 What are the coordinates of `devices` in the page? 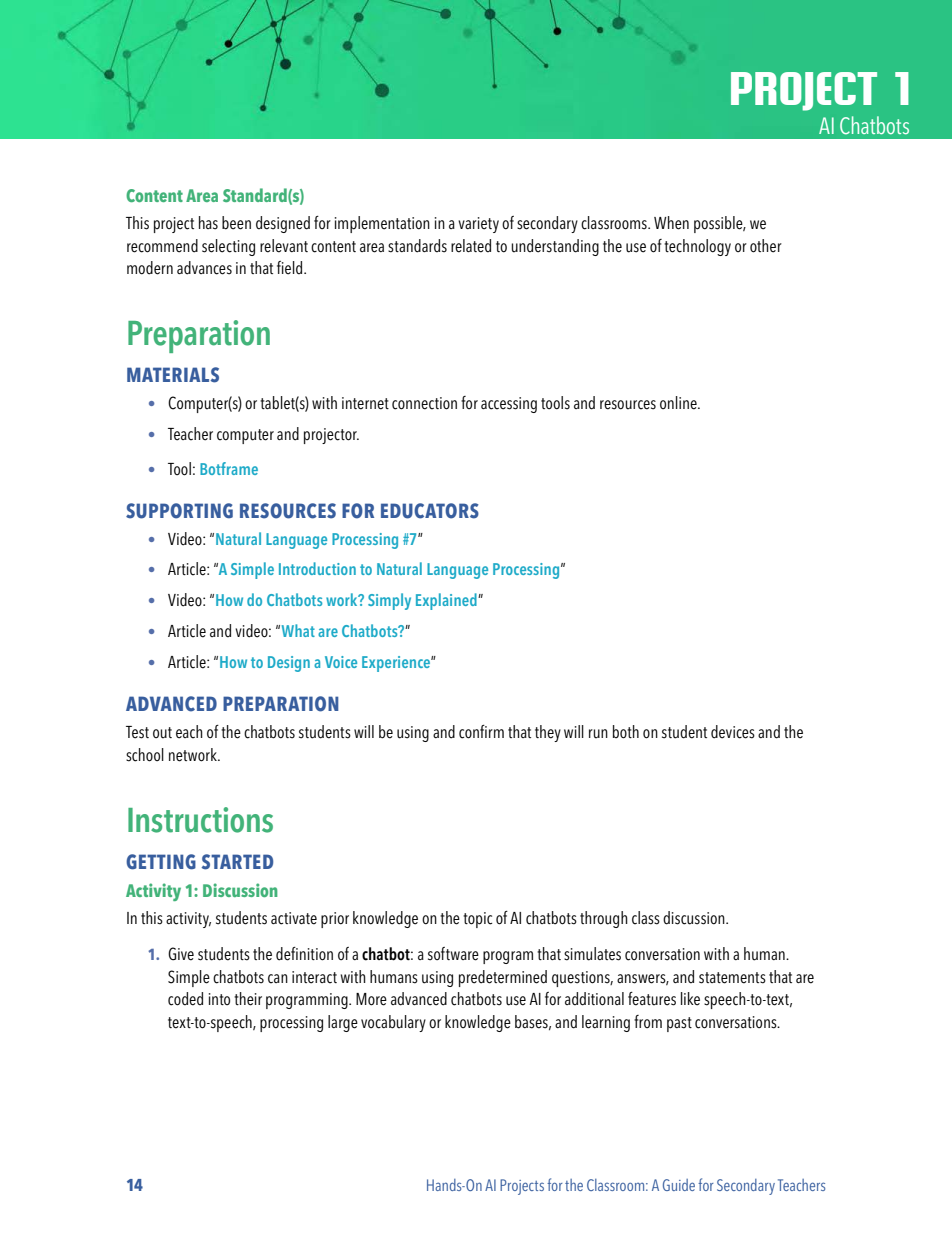 It's located at (733, 732).
